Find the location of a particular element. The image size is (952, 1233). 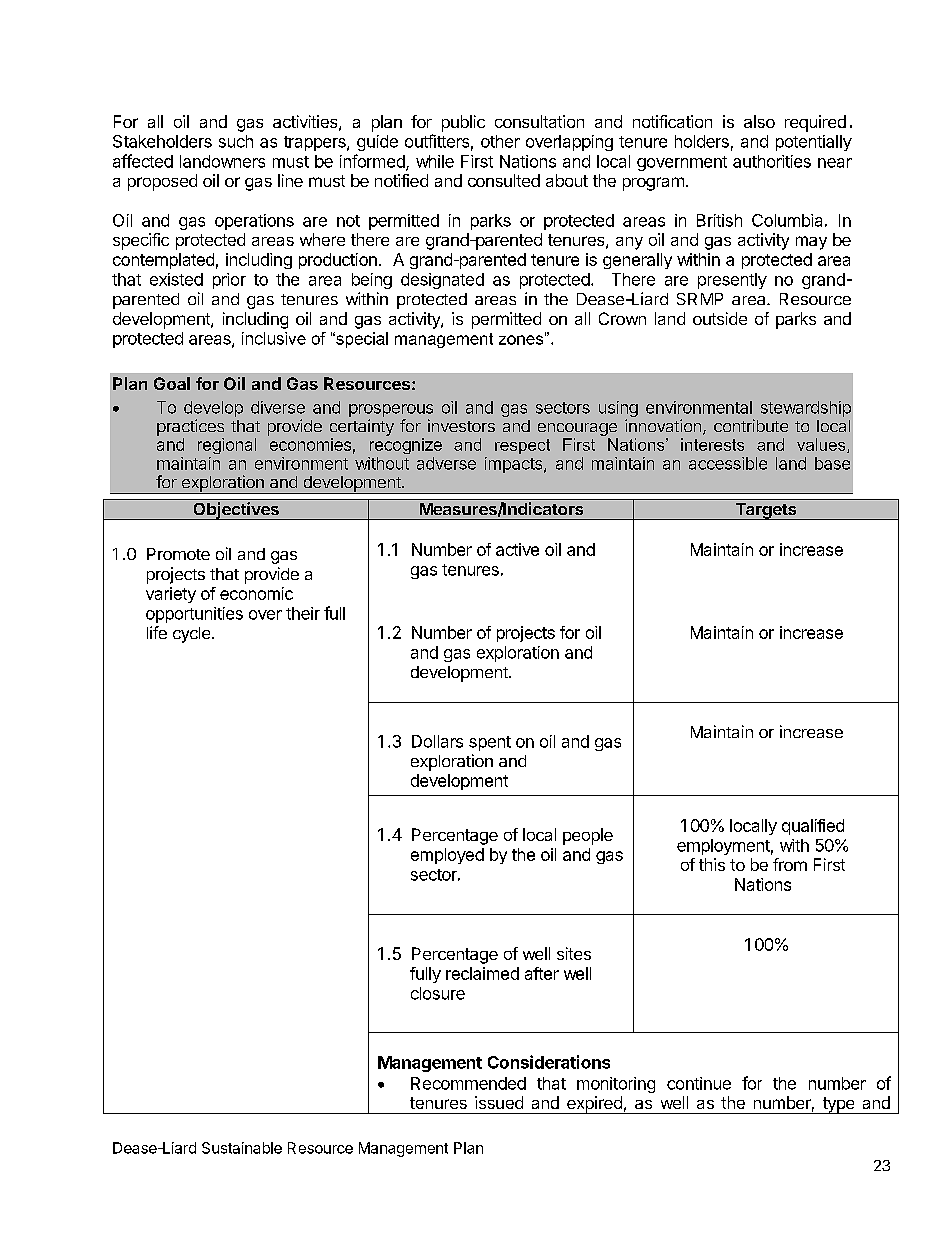

other is located at coordinates (500, 141).
